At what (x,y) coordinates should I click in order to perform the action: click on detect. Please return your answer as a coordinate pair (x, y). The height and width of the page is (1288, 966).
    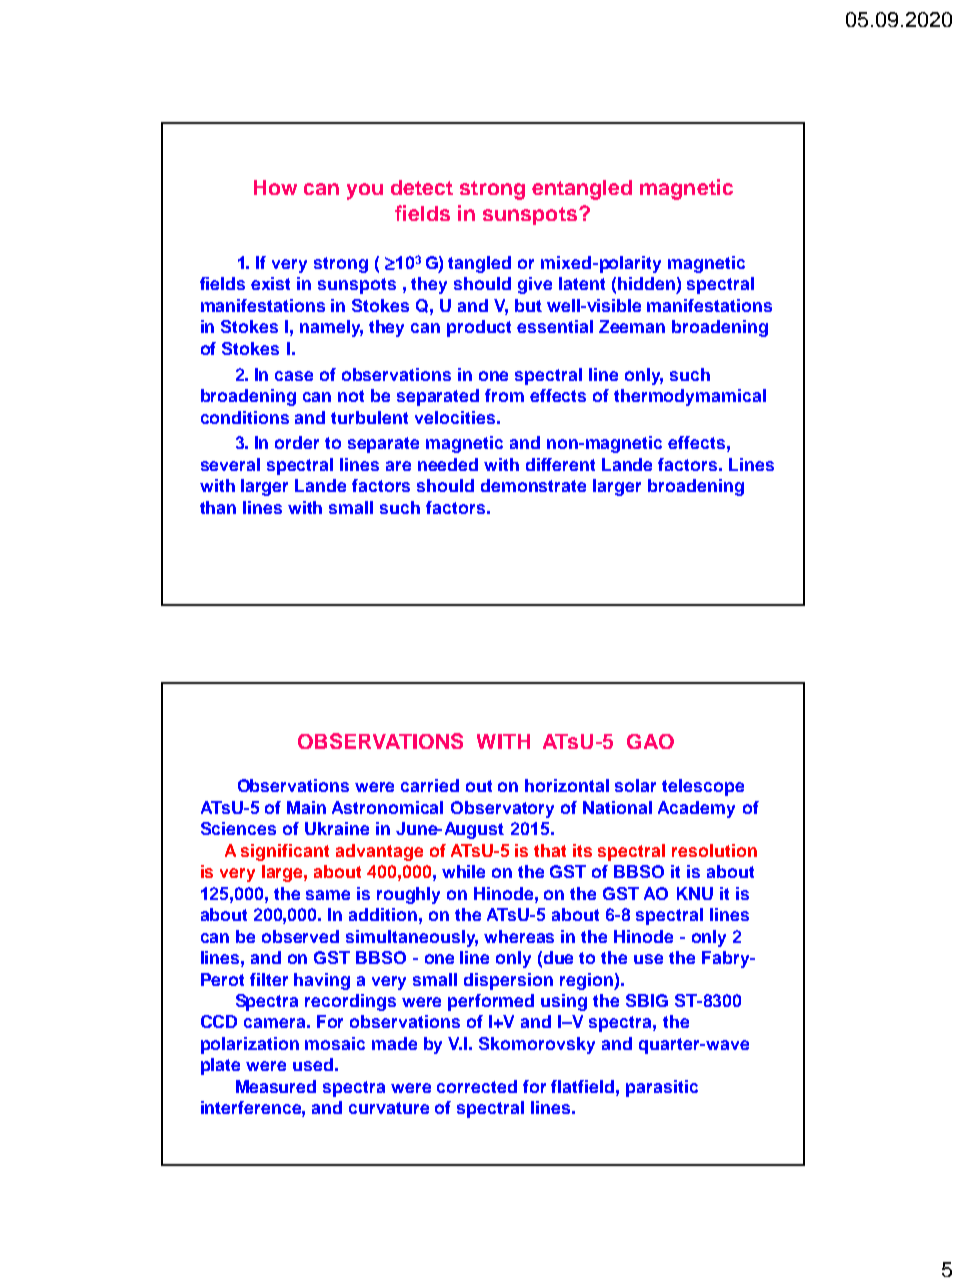
    Looking at the image, I should click on (422, 187).
